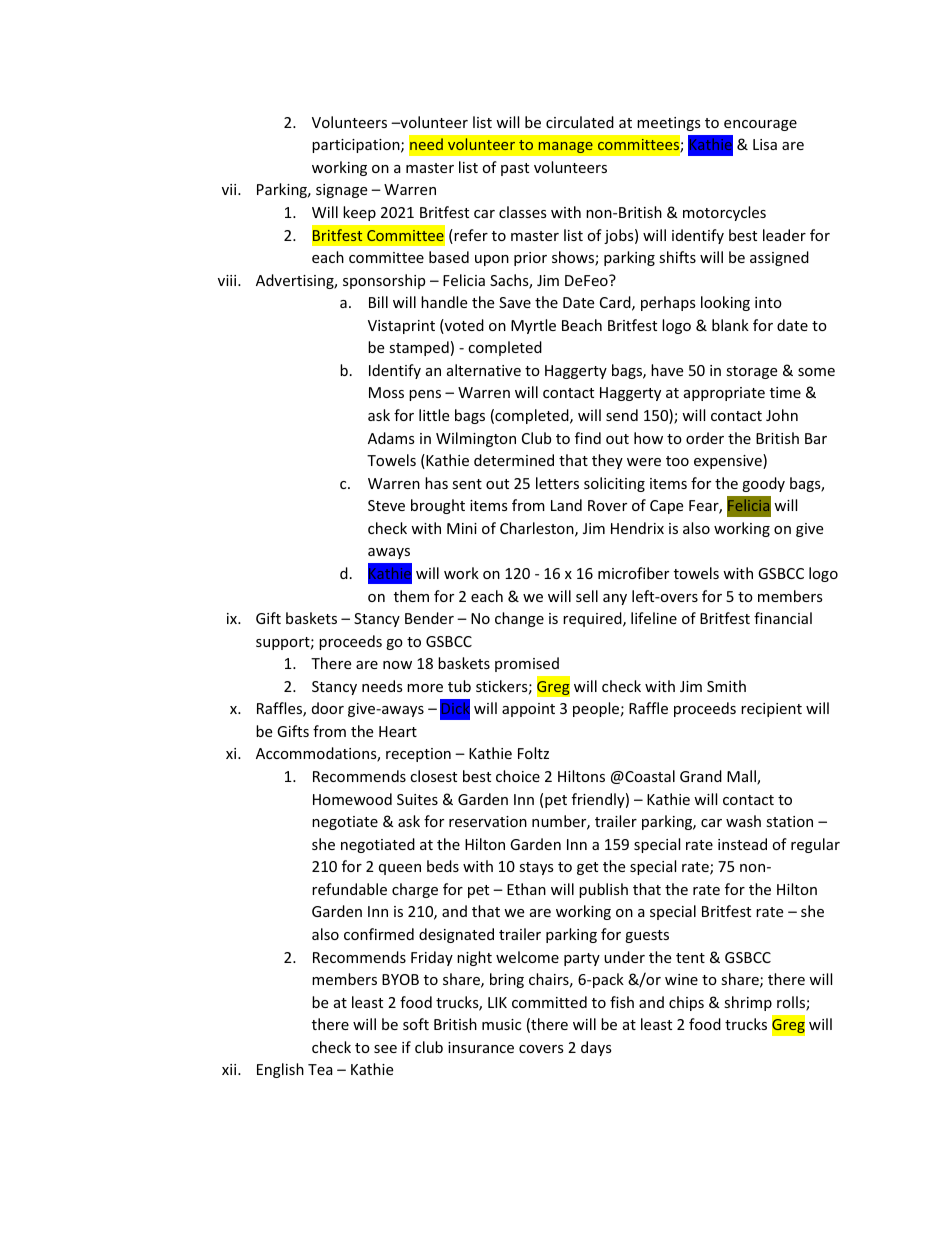 The height and width of the document is (1233, 952). I want to click on English, so click(280, 1070).
